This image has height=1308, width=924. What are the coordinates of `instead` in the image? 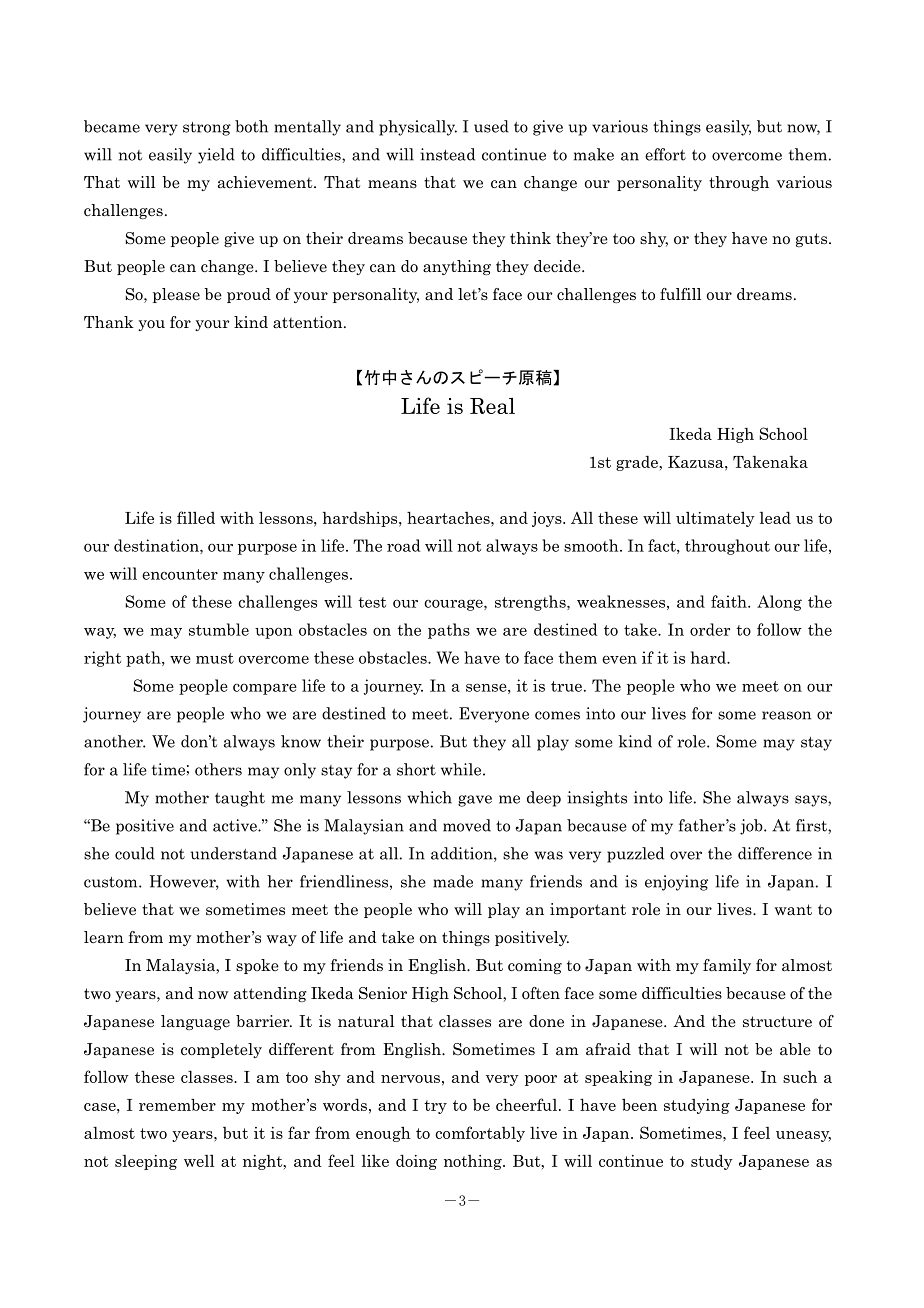 It's located at (447, 154).
